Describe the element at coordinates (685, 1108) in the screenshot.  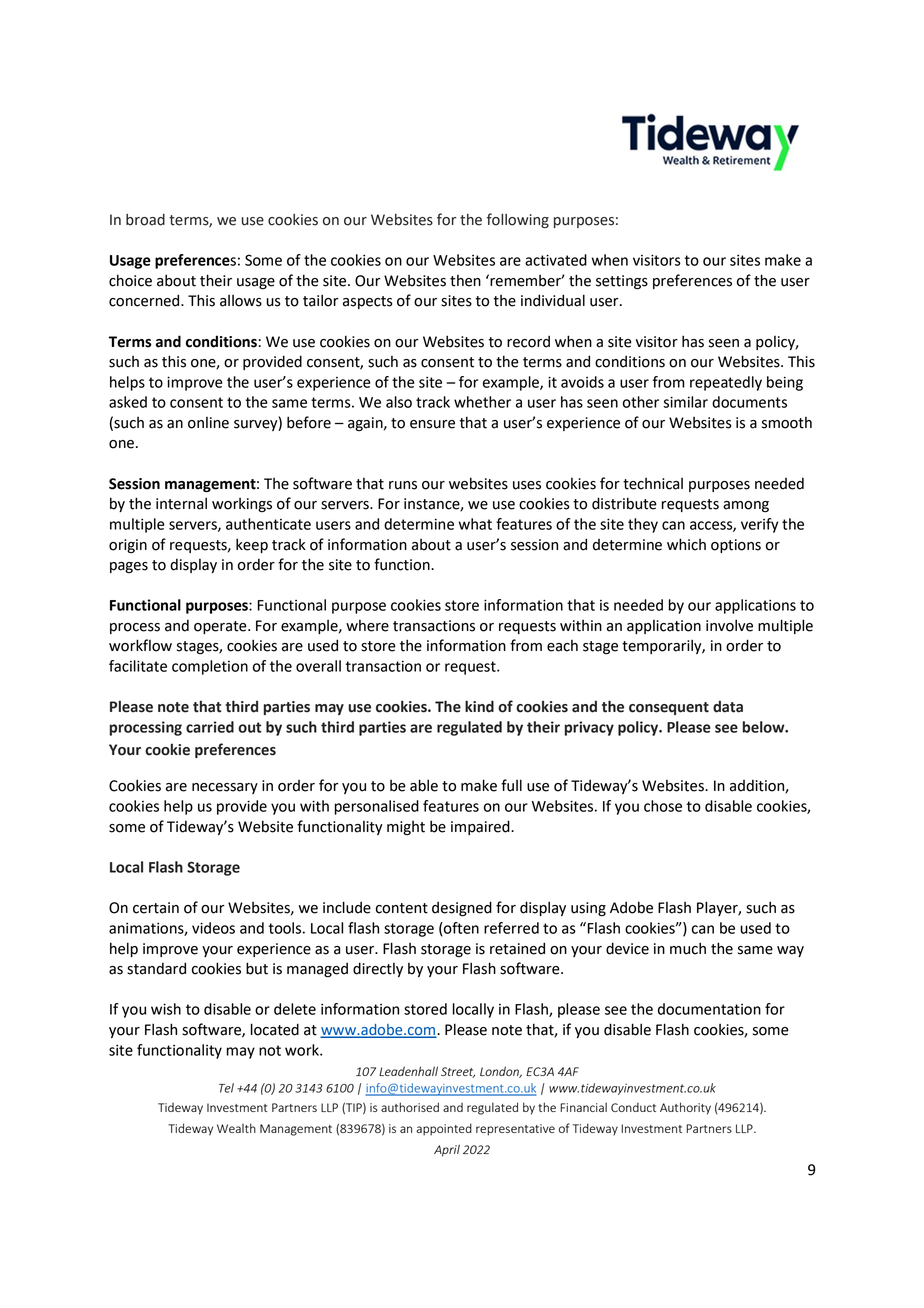
I see `Authority` at that location.
